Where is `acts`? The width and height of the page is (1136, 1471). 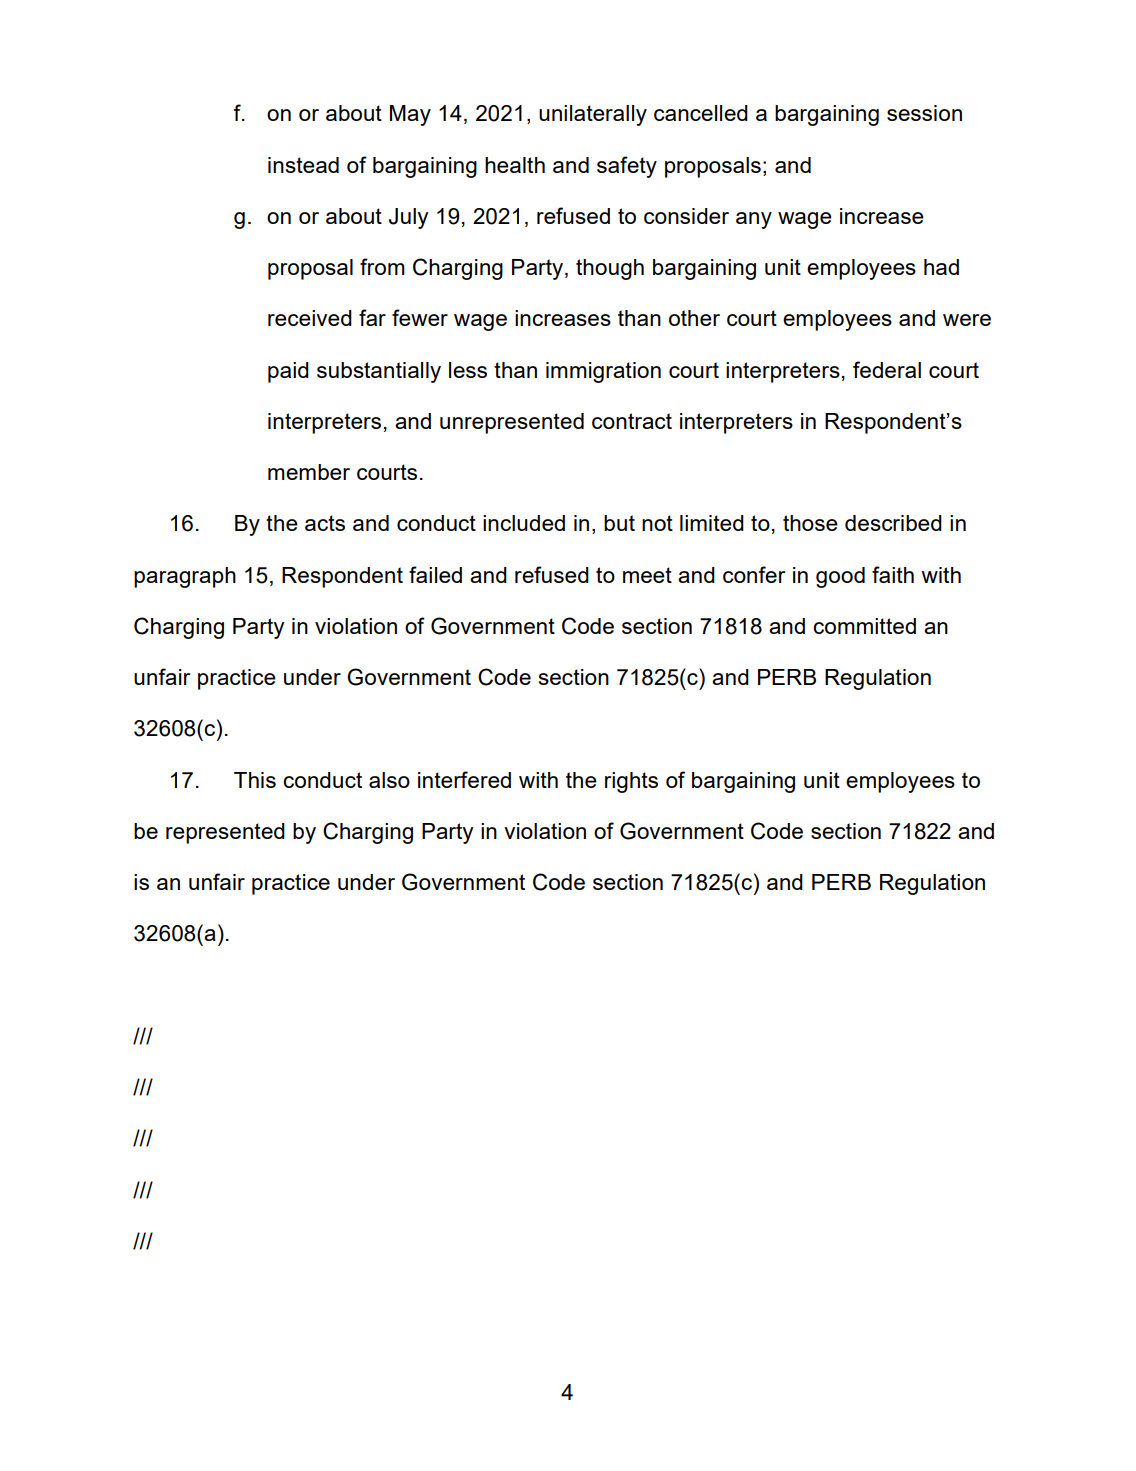 acts is located at coordinates (325, 523).
